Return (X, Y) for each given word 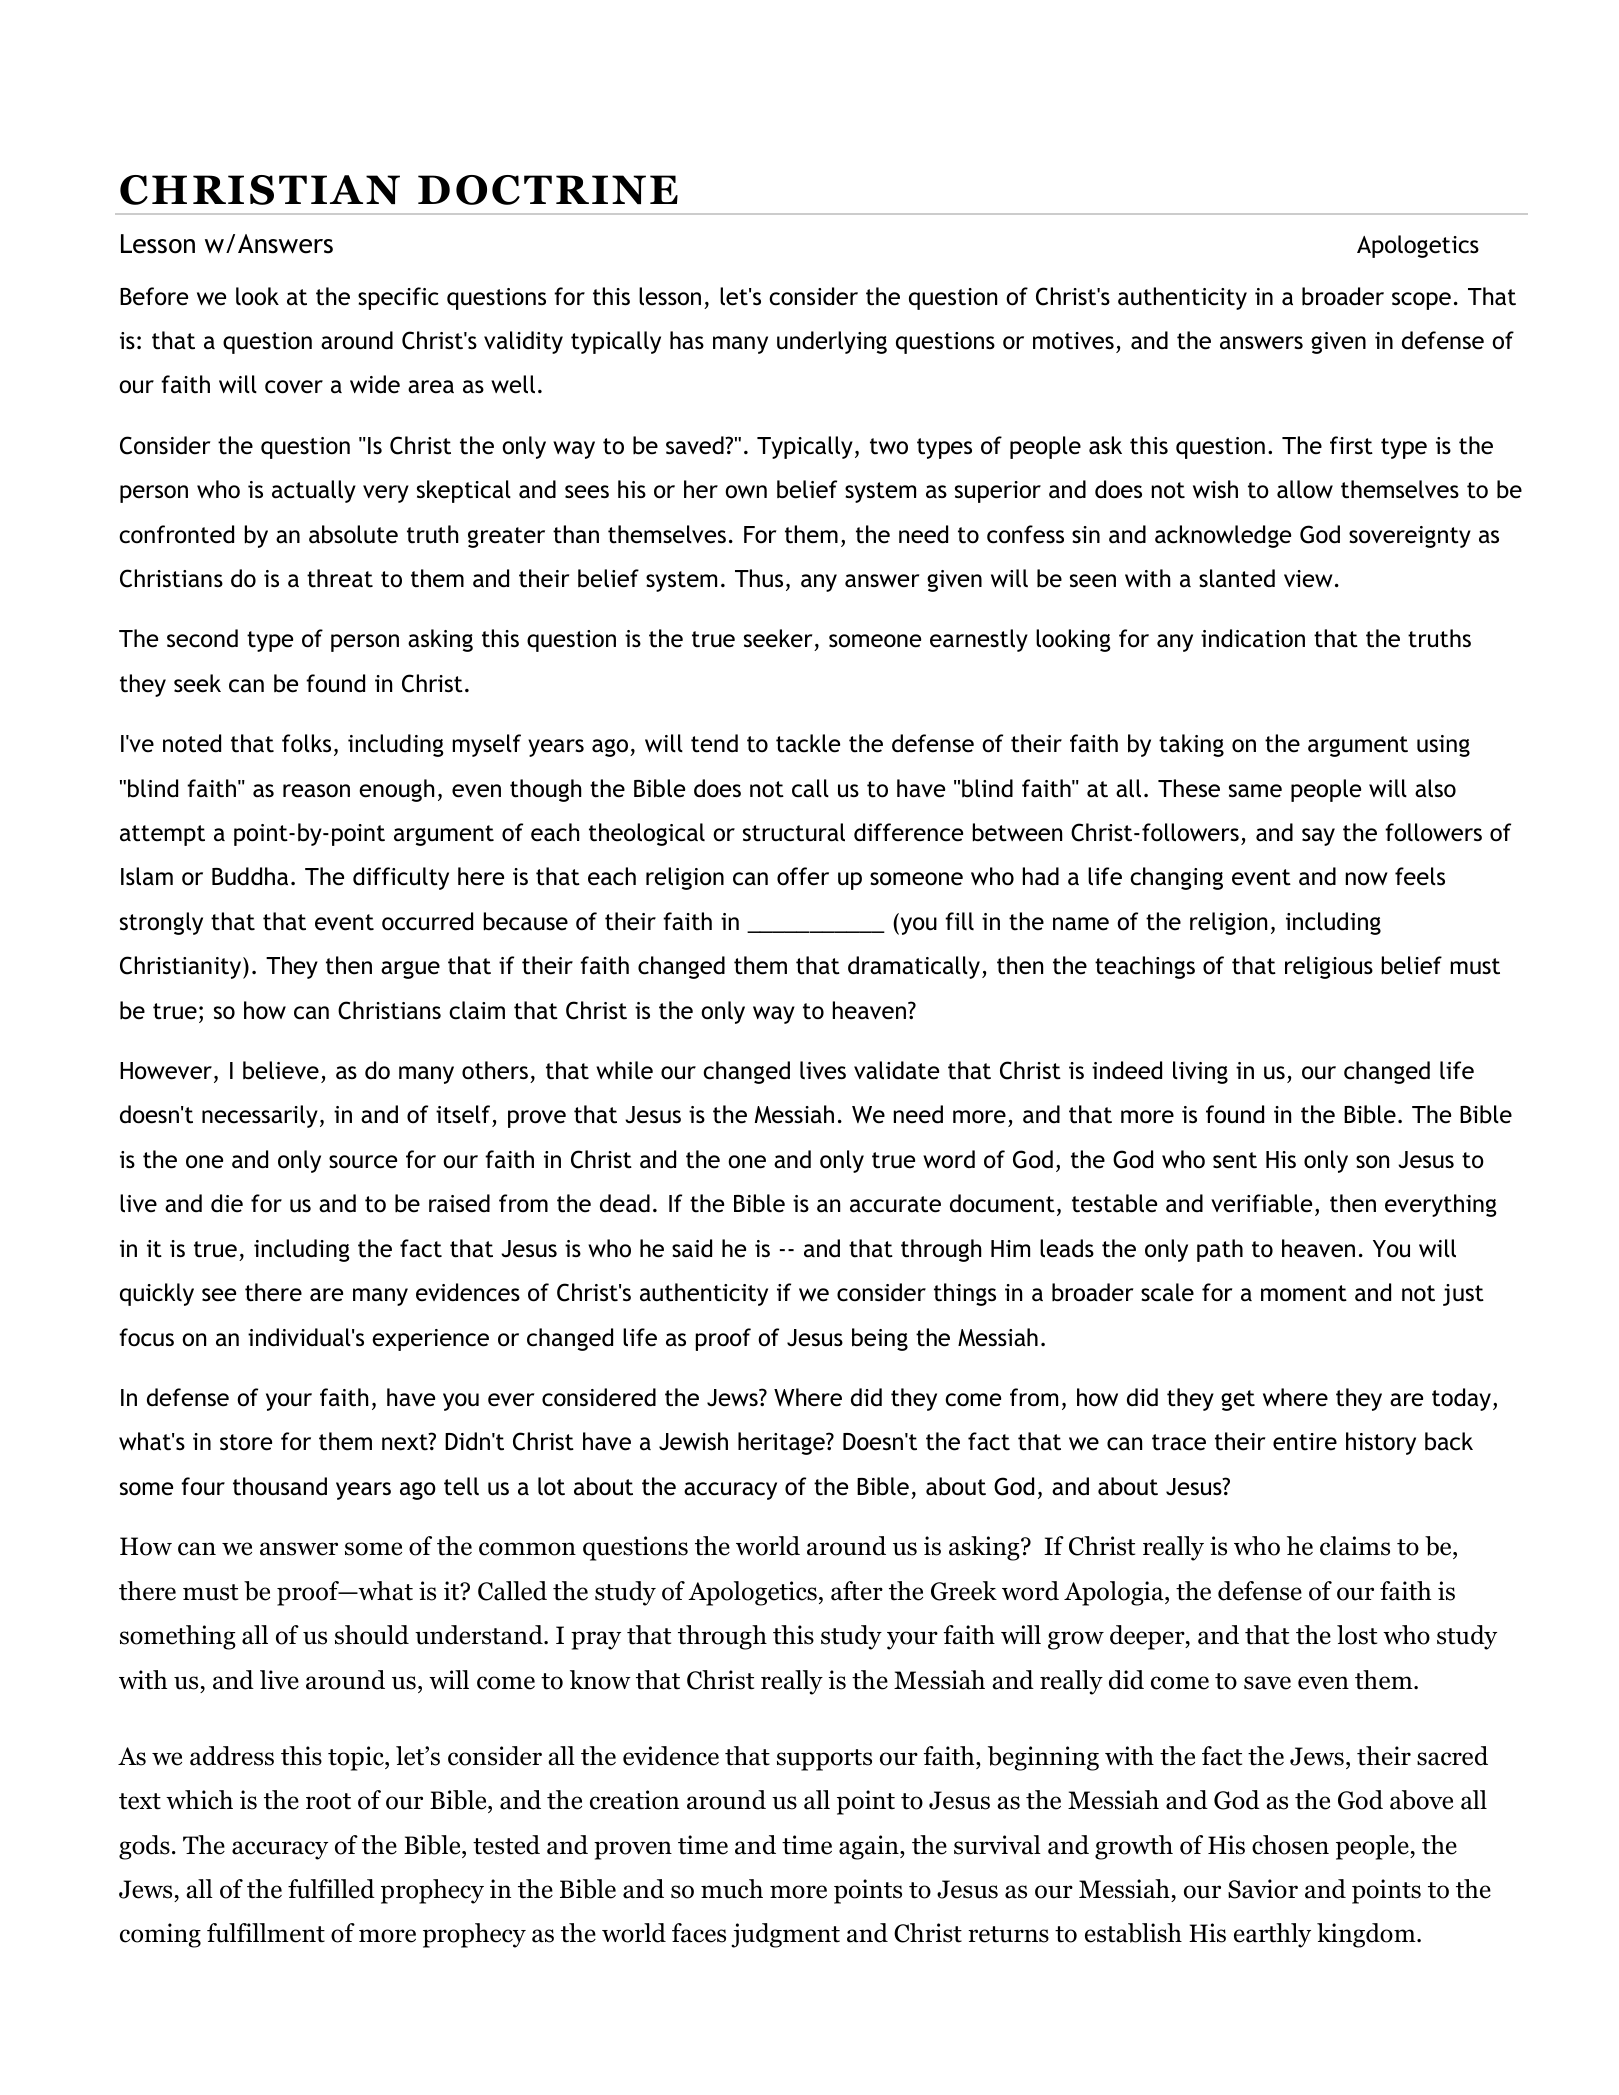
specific (398, 298)
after (857, 1591)
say (1318, 837)
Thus (759, 578)
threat (340, 578)
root (328, 1801)
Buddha (250, 876)
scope (1421, 301)
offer (803, 876)
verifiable (1261, 1203)
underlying (832, 342)
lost (1357, 1635)
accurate (895, 1204)
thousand (280, 1486)
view (1308, 579)
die (227, 1203)
